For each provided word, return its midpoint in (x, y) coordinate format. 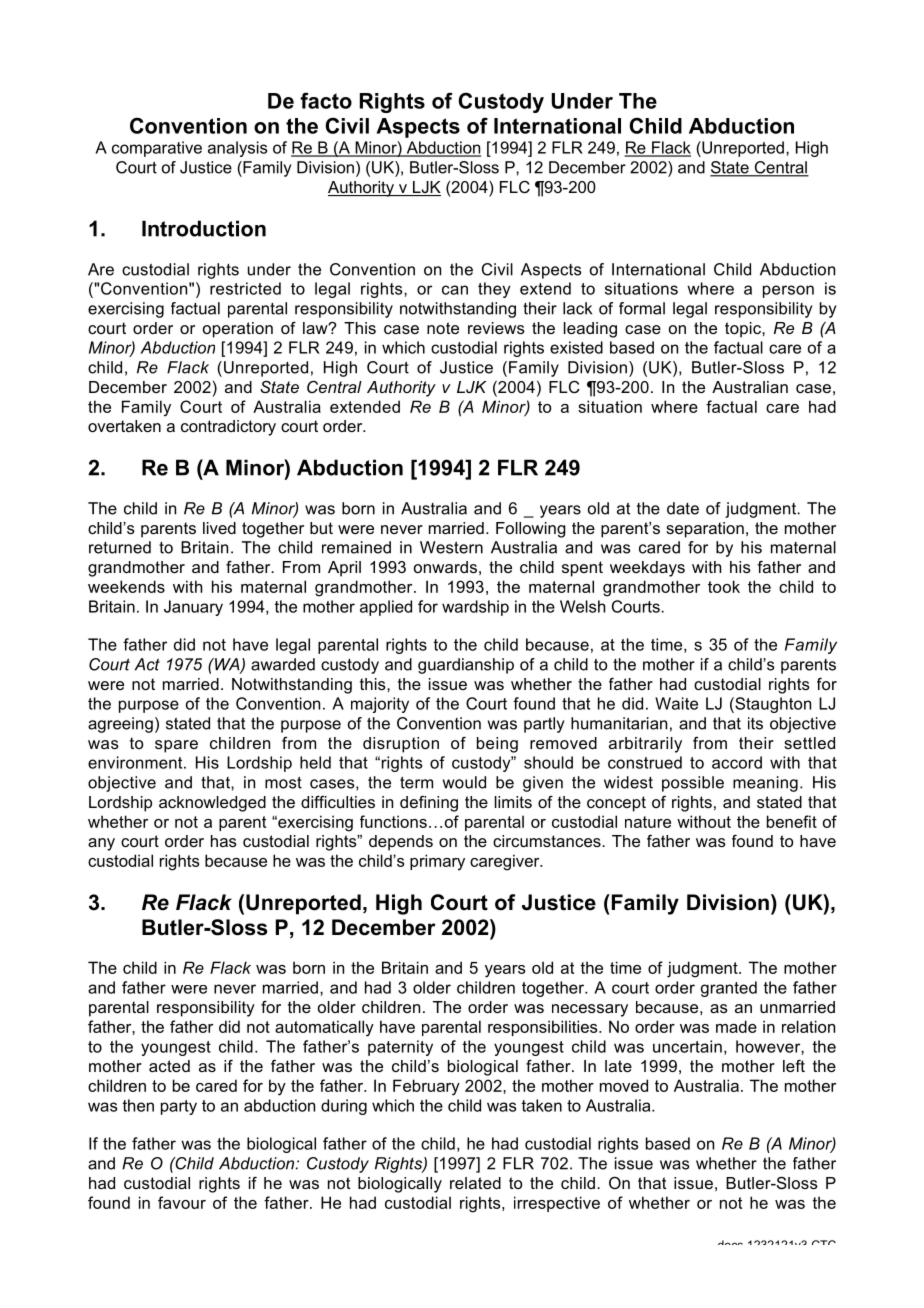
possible (693, 784)
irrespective (557, 1204)
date (683, 508)
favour (182, 1202)
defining (429, 804)
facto (326, 100)
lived (219, 528)
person (788, 291)
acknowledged (212, 804)
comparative (157, 149)
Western (451, 547)
